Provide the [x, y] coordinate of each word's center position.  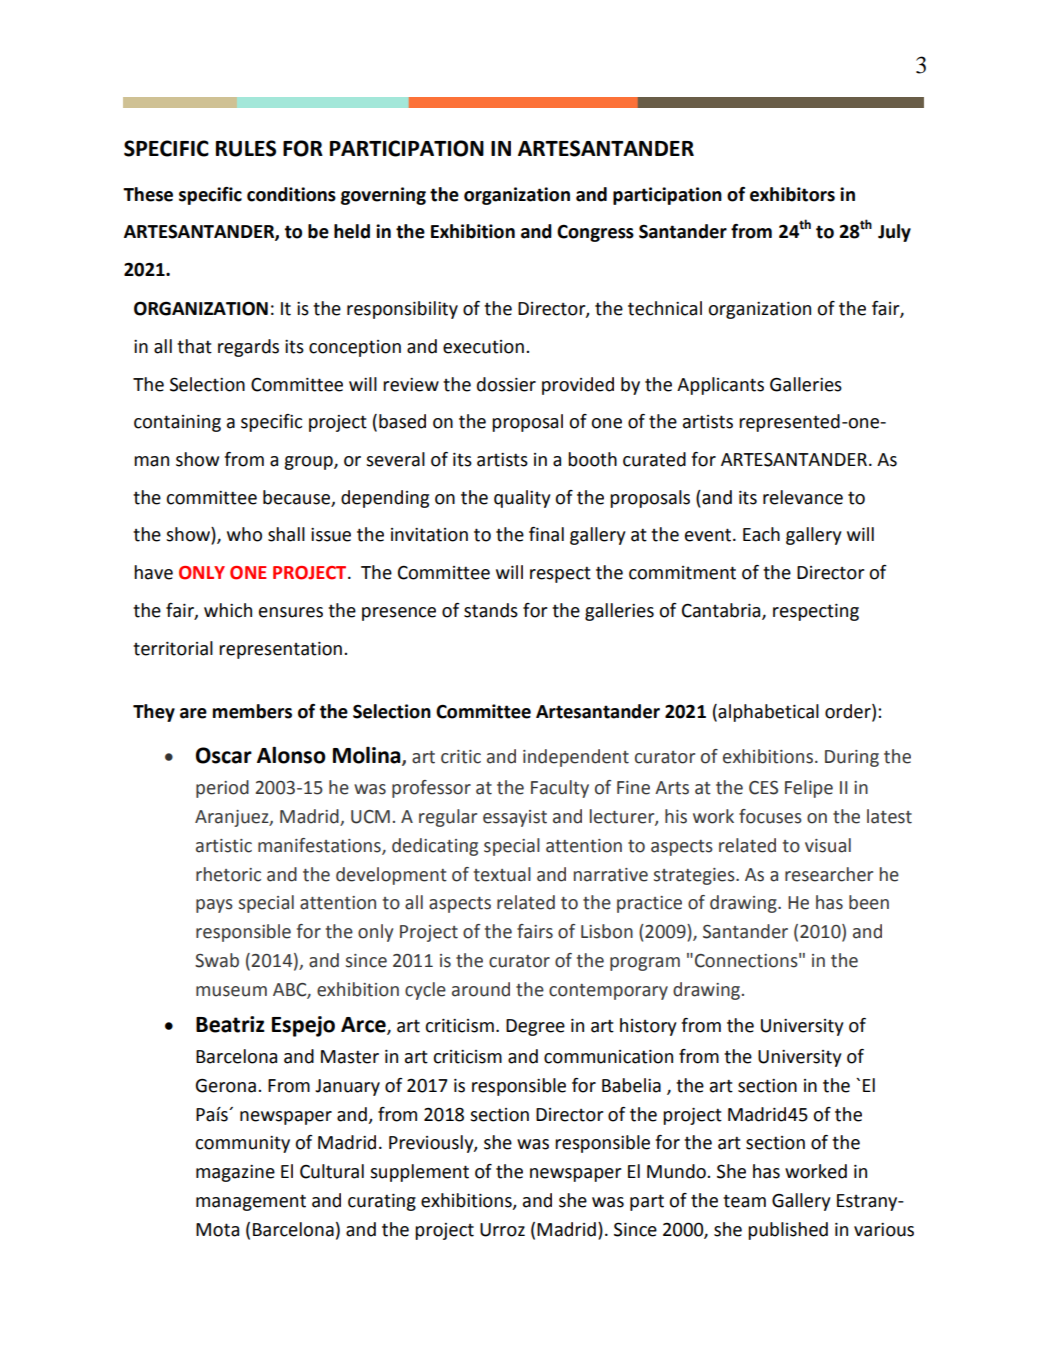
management [251, 1202]
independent [576, 758]
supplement [419, 1173]
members [252, 711]
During [852, 758]
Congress [595, 233]
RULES [246, 148]
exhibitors [792, 194]
